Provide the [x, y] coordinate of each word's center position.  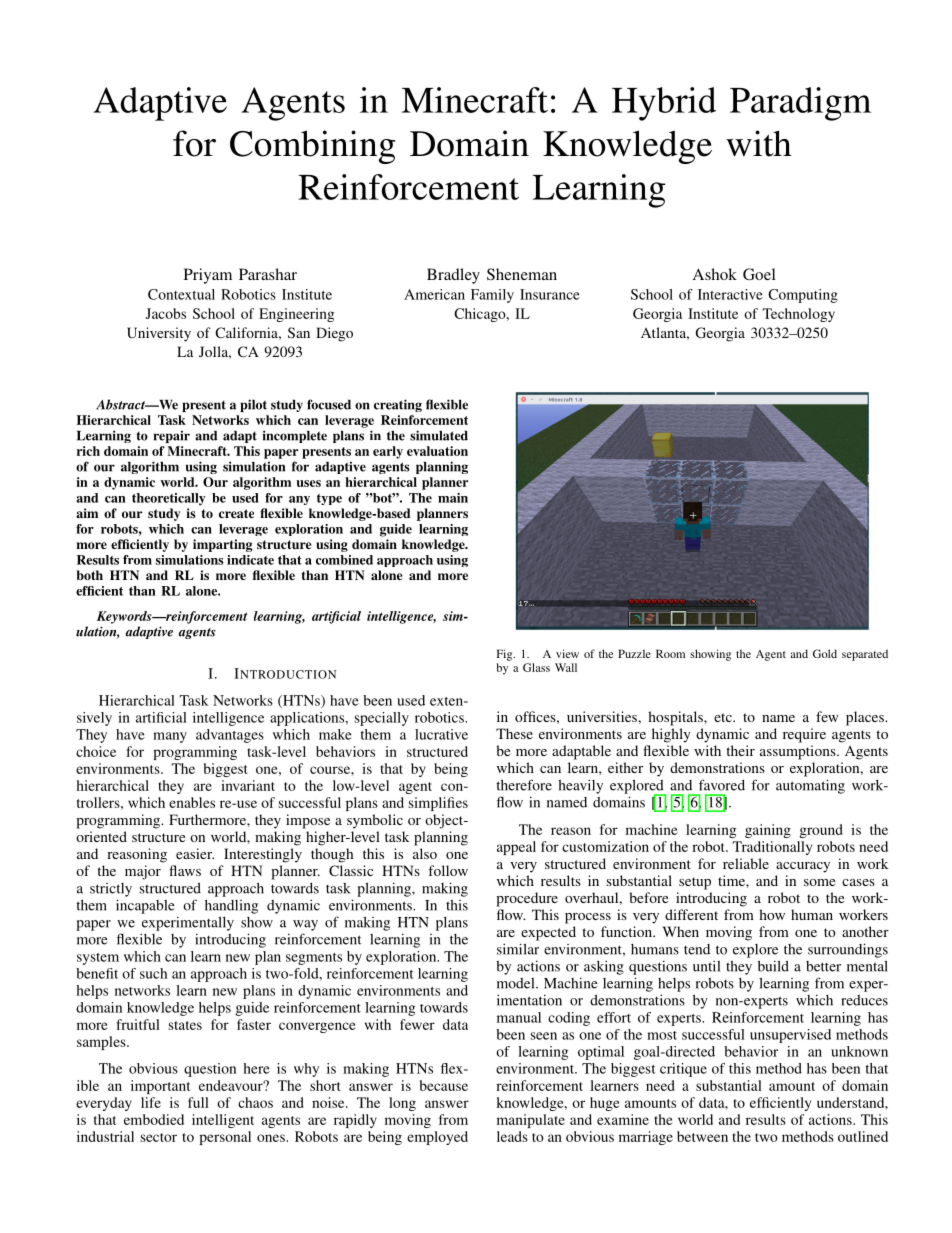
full [198, 1102]
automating [810, 786]
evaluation [437, 451]
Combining [313, 147]
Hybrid [664, 104]
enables [192, 802]
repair [172, 436]
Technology [798, 315]
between [702, 1136]
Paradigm [800, 104]
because [444, 1085]
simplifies [438, 804]
